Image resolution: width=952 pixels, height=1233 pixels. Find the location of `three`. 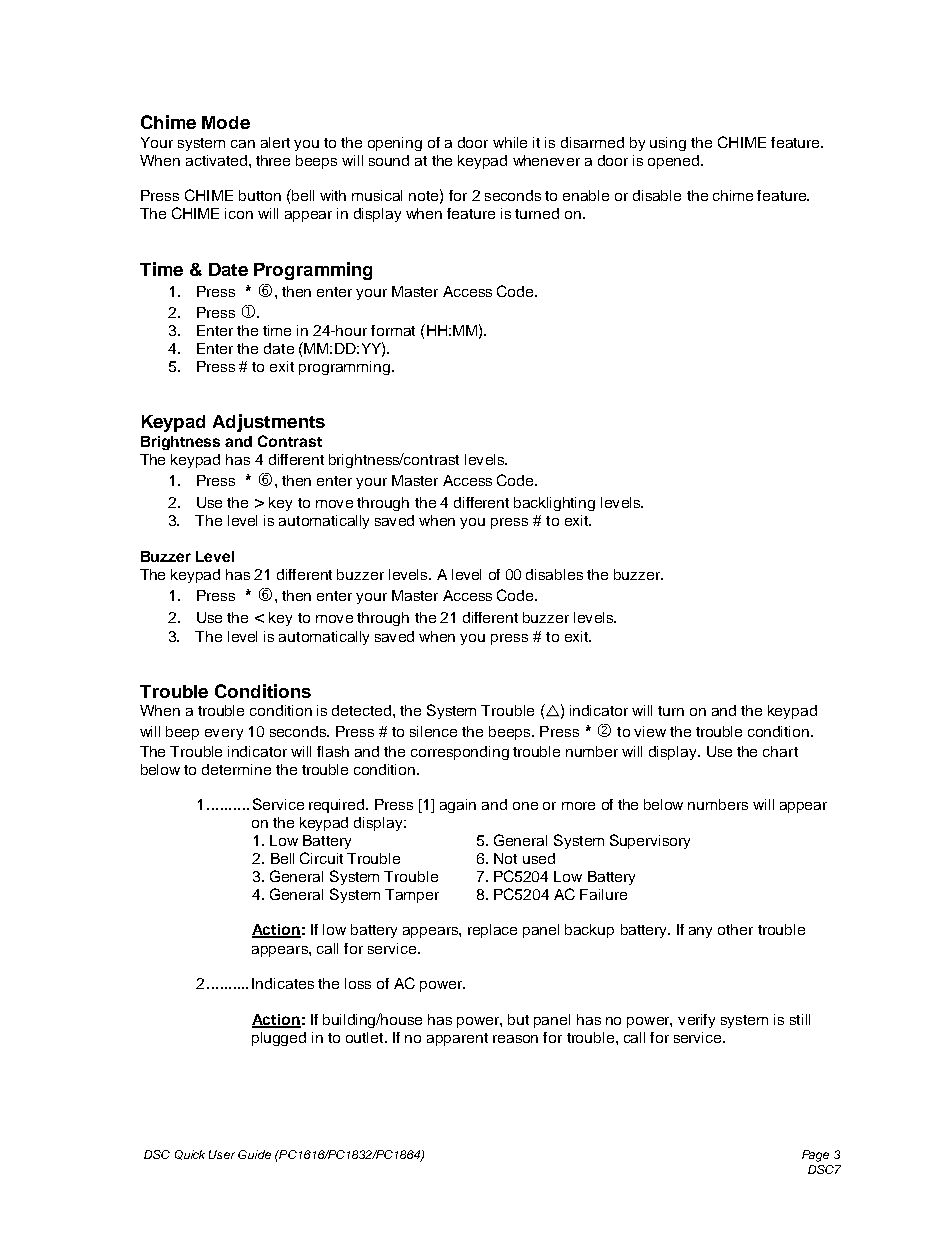

three is located at coordinates (273, 160).
